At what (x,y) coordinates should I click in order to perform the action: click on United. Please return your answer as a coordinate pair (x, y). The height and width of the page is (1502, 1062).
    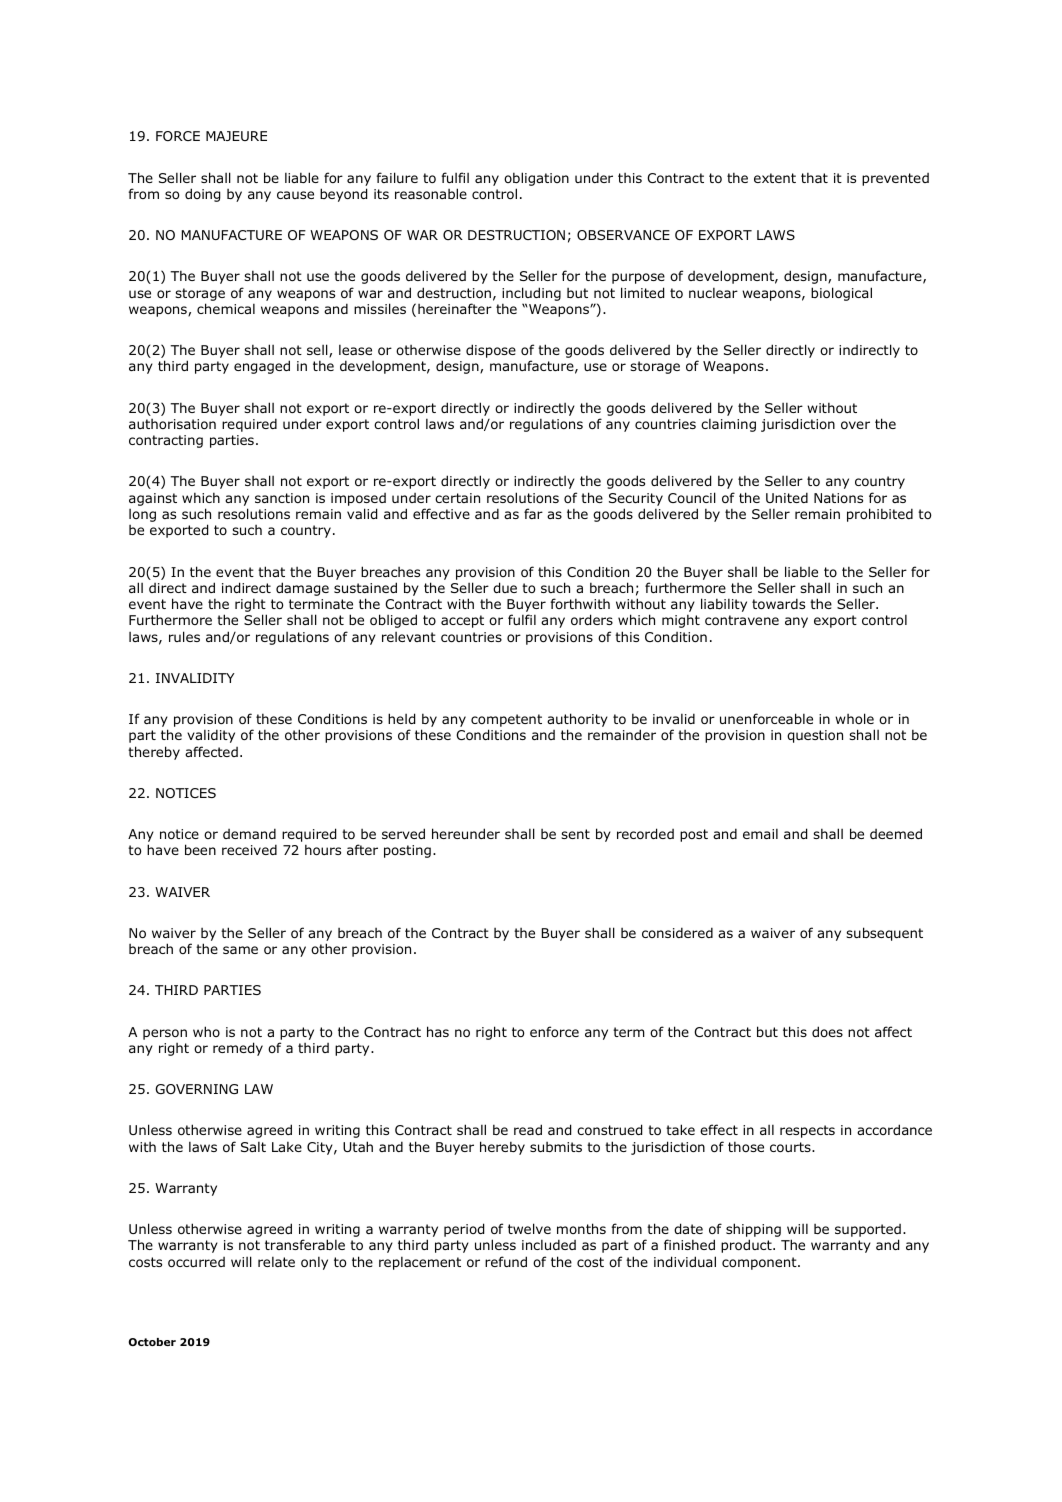
    Looking at the image, I should click on (787, 497).
